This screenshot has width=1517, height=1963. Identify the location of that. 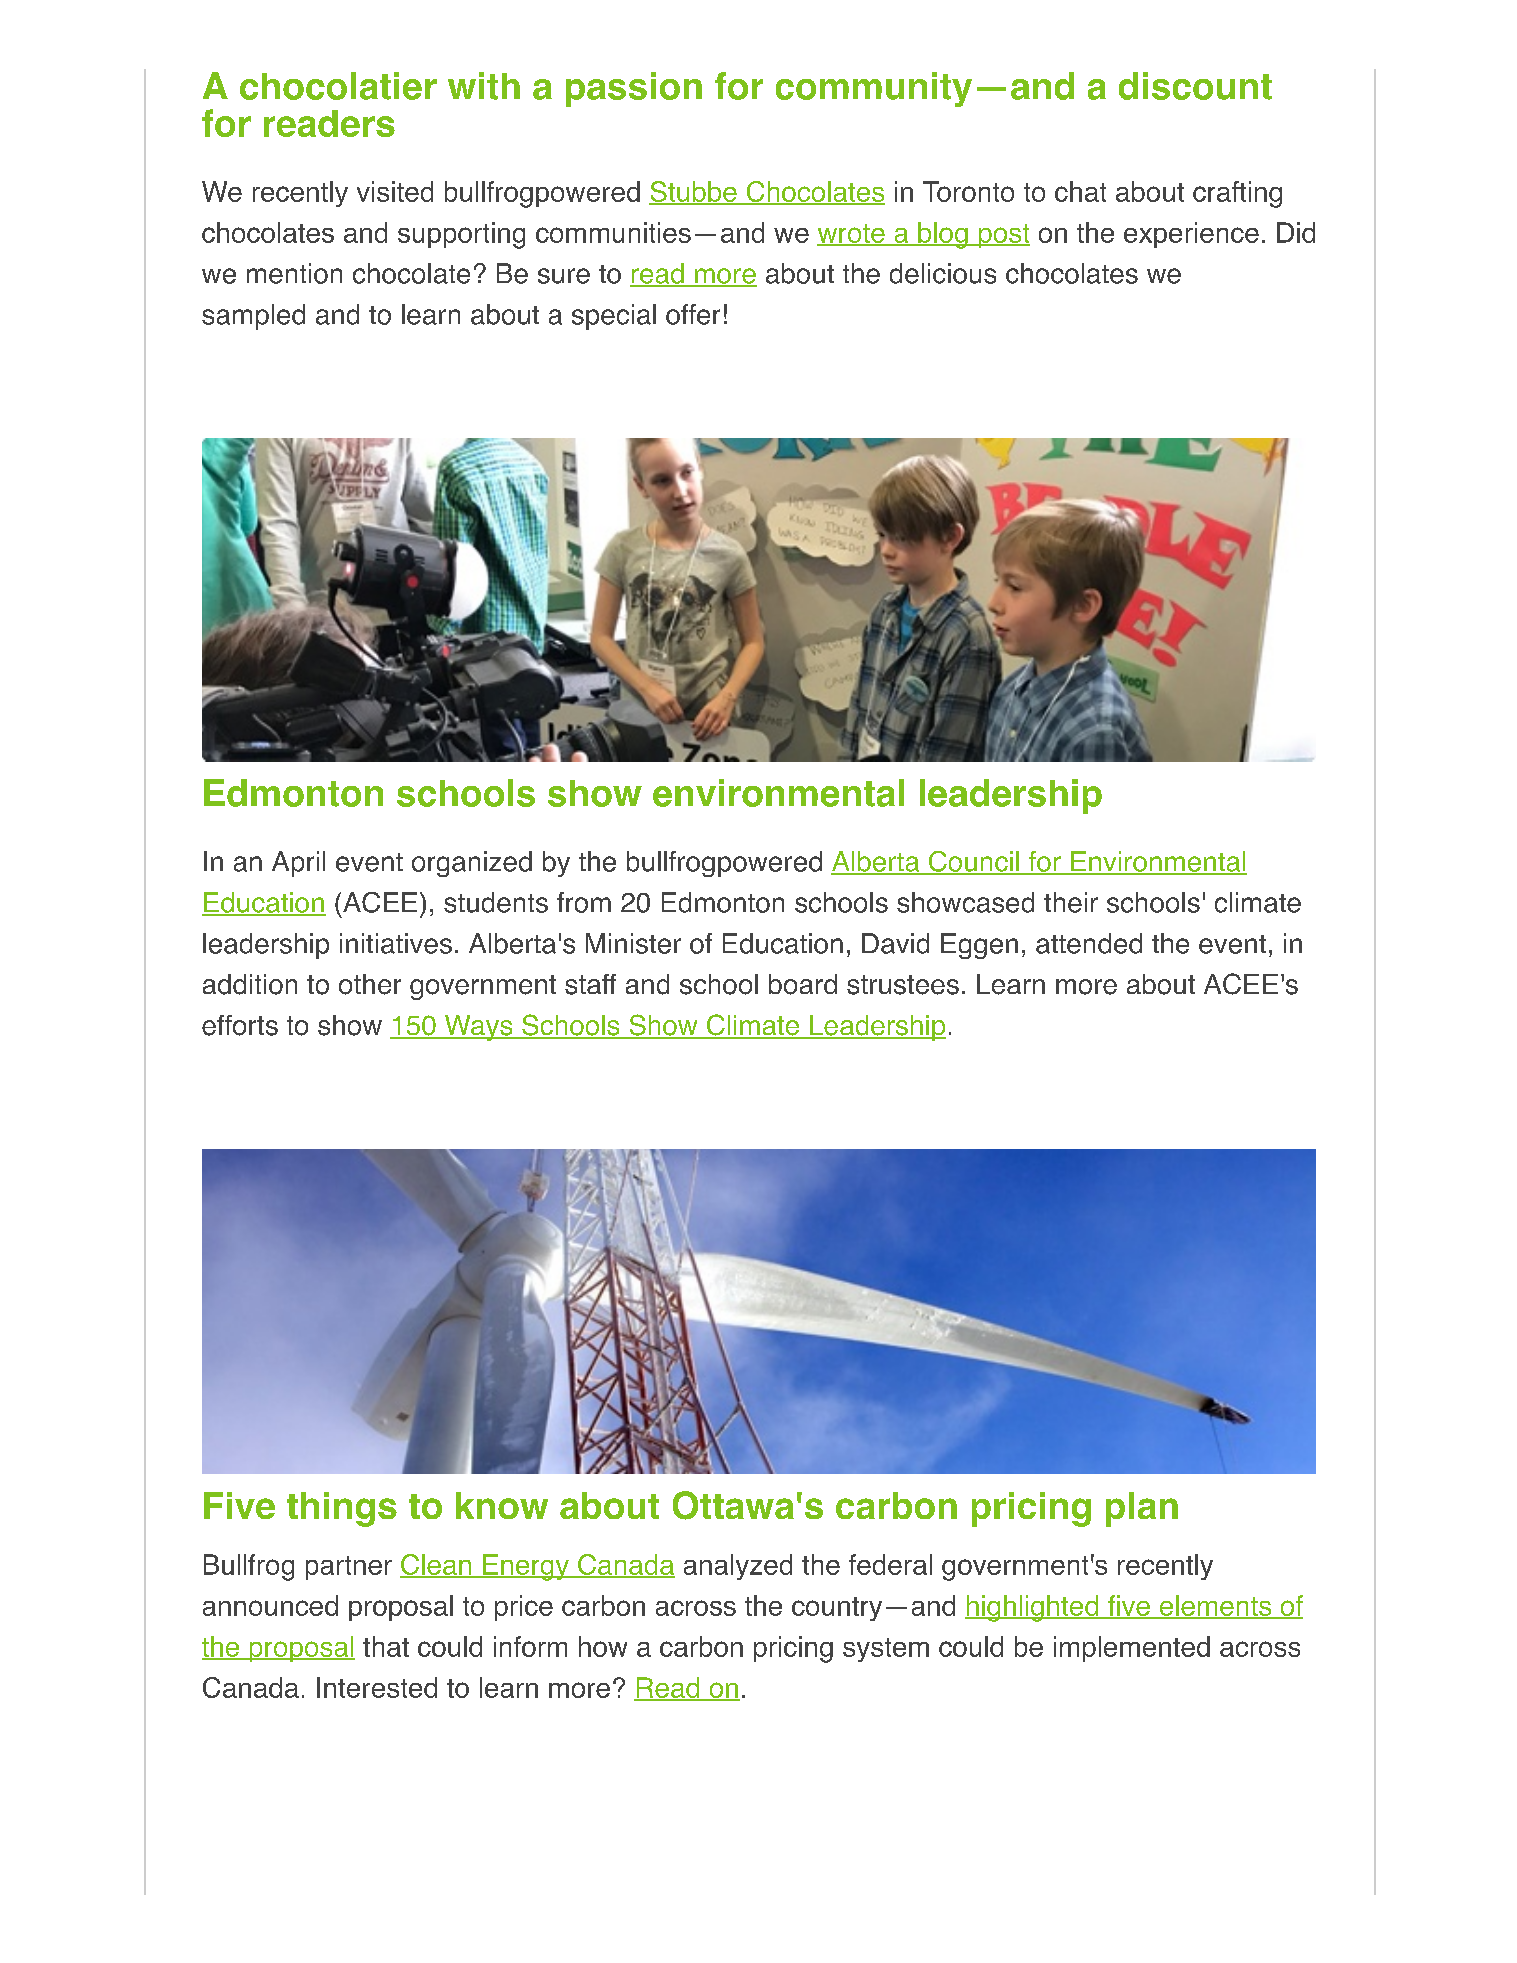
(386, 1646).
